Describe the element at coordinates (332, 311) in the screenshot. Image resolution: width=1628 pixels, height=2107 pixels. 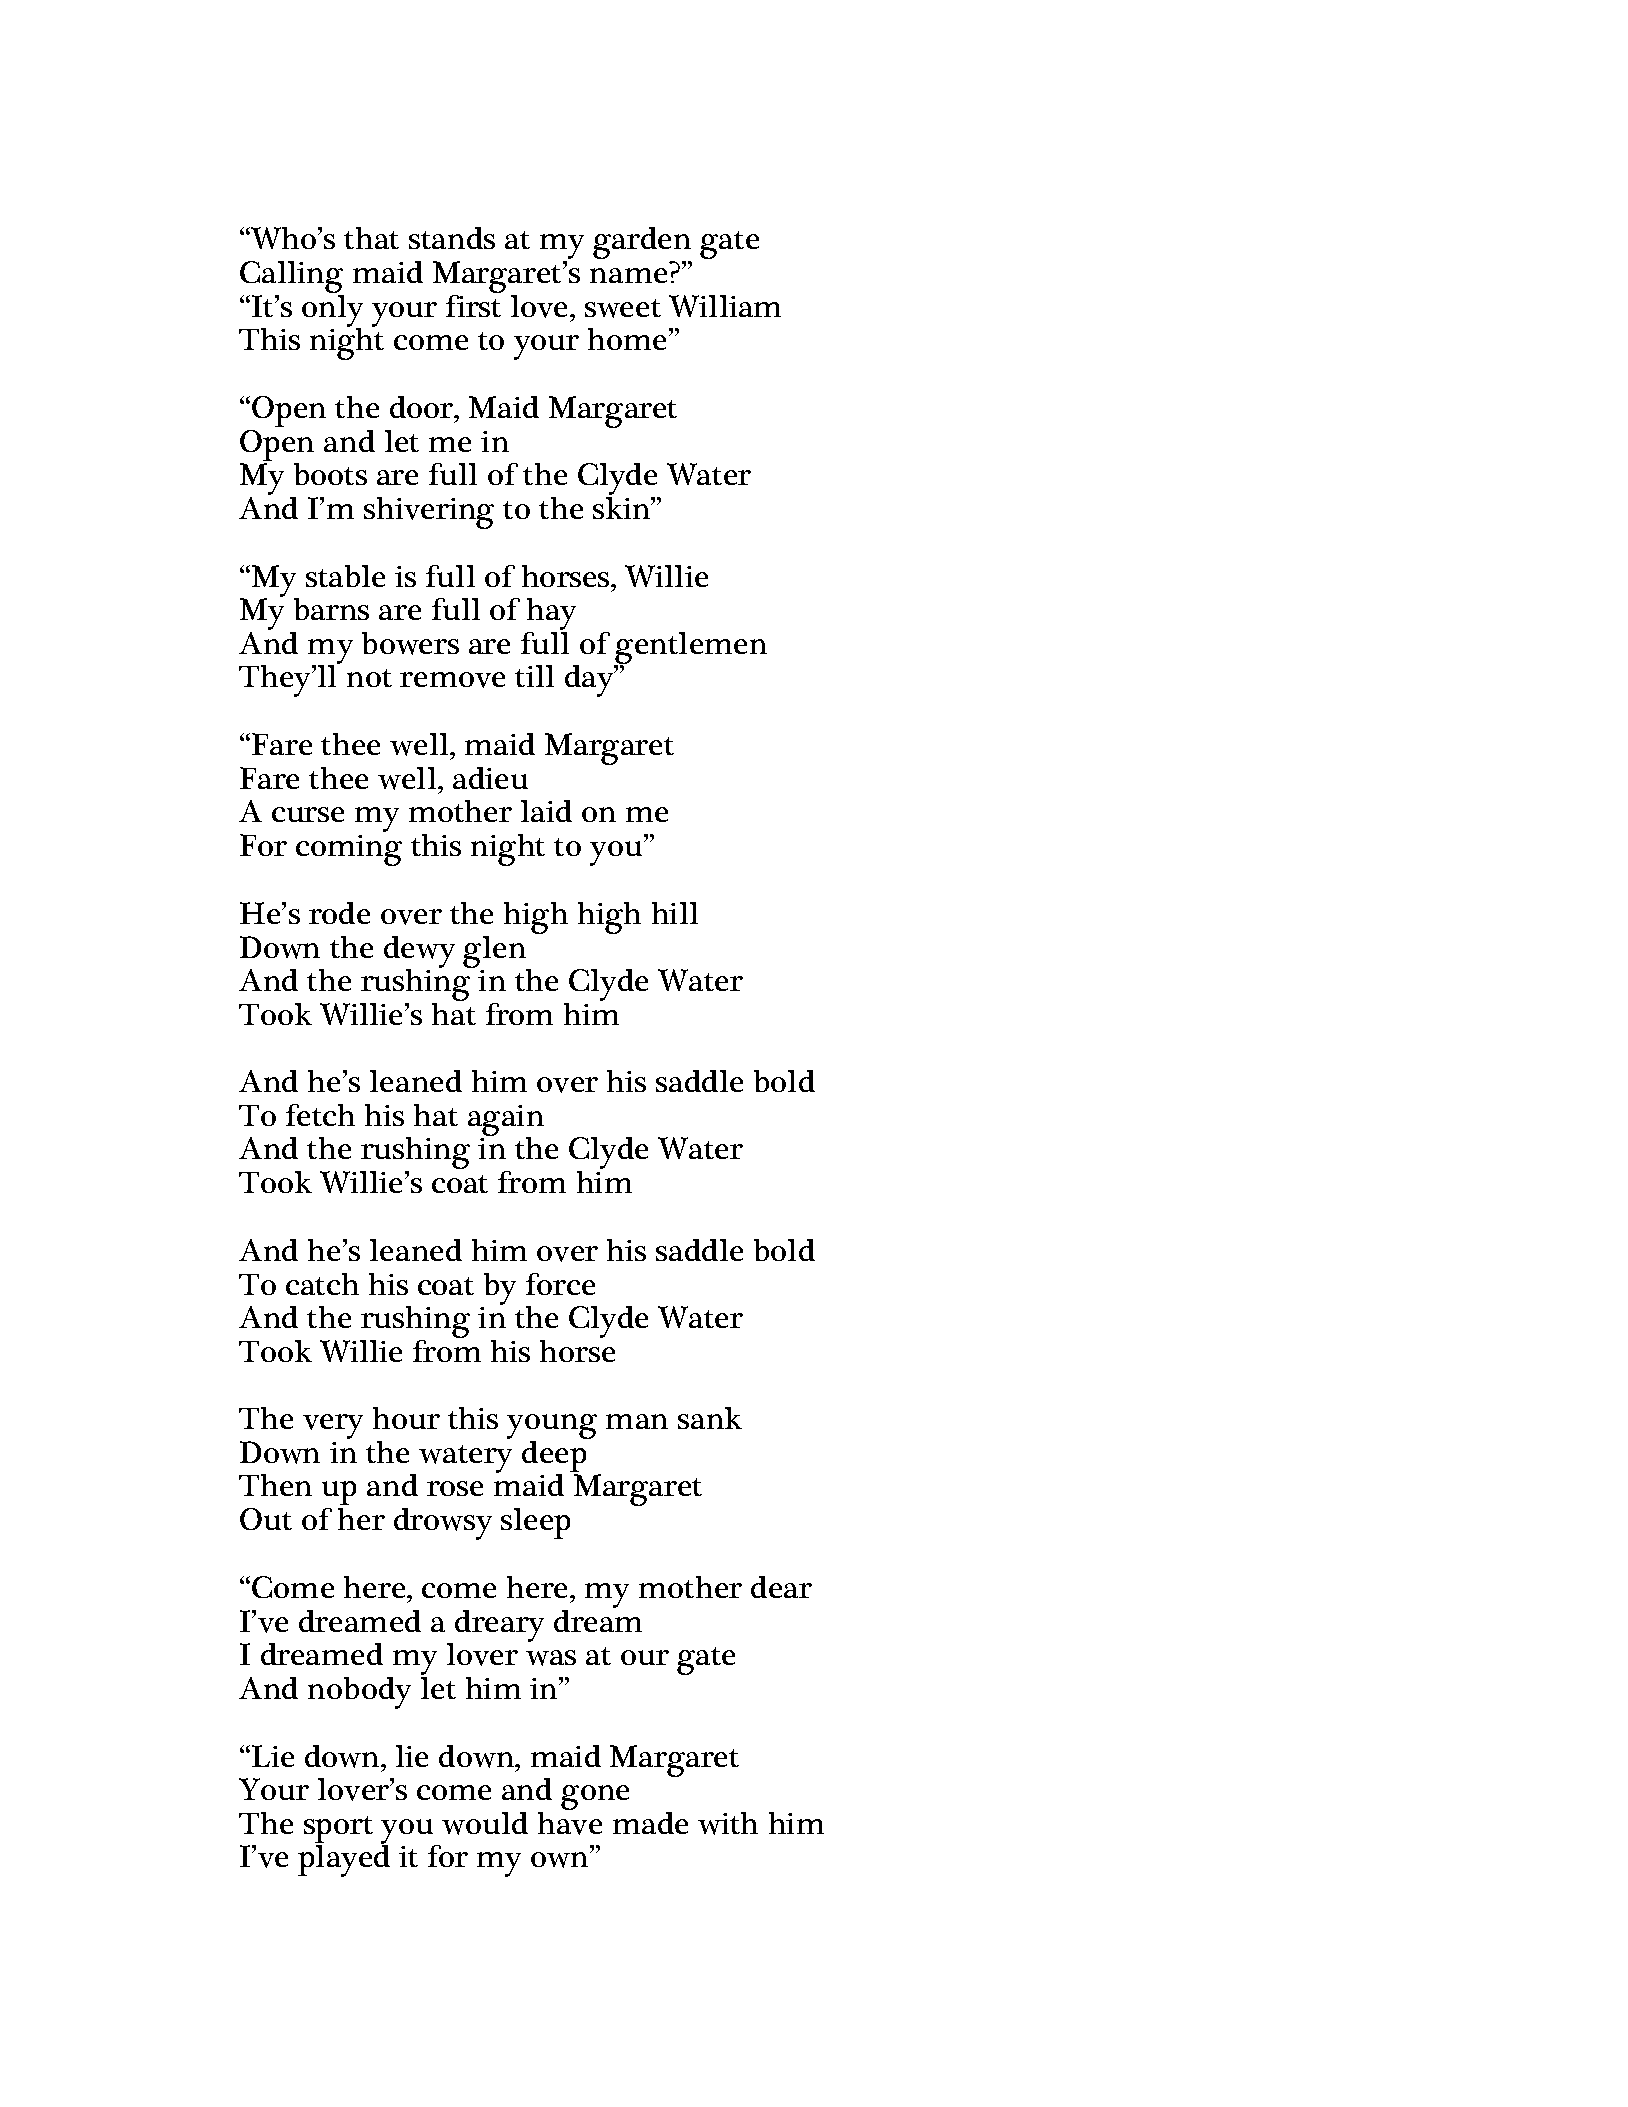
I see `only` at that location.
